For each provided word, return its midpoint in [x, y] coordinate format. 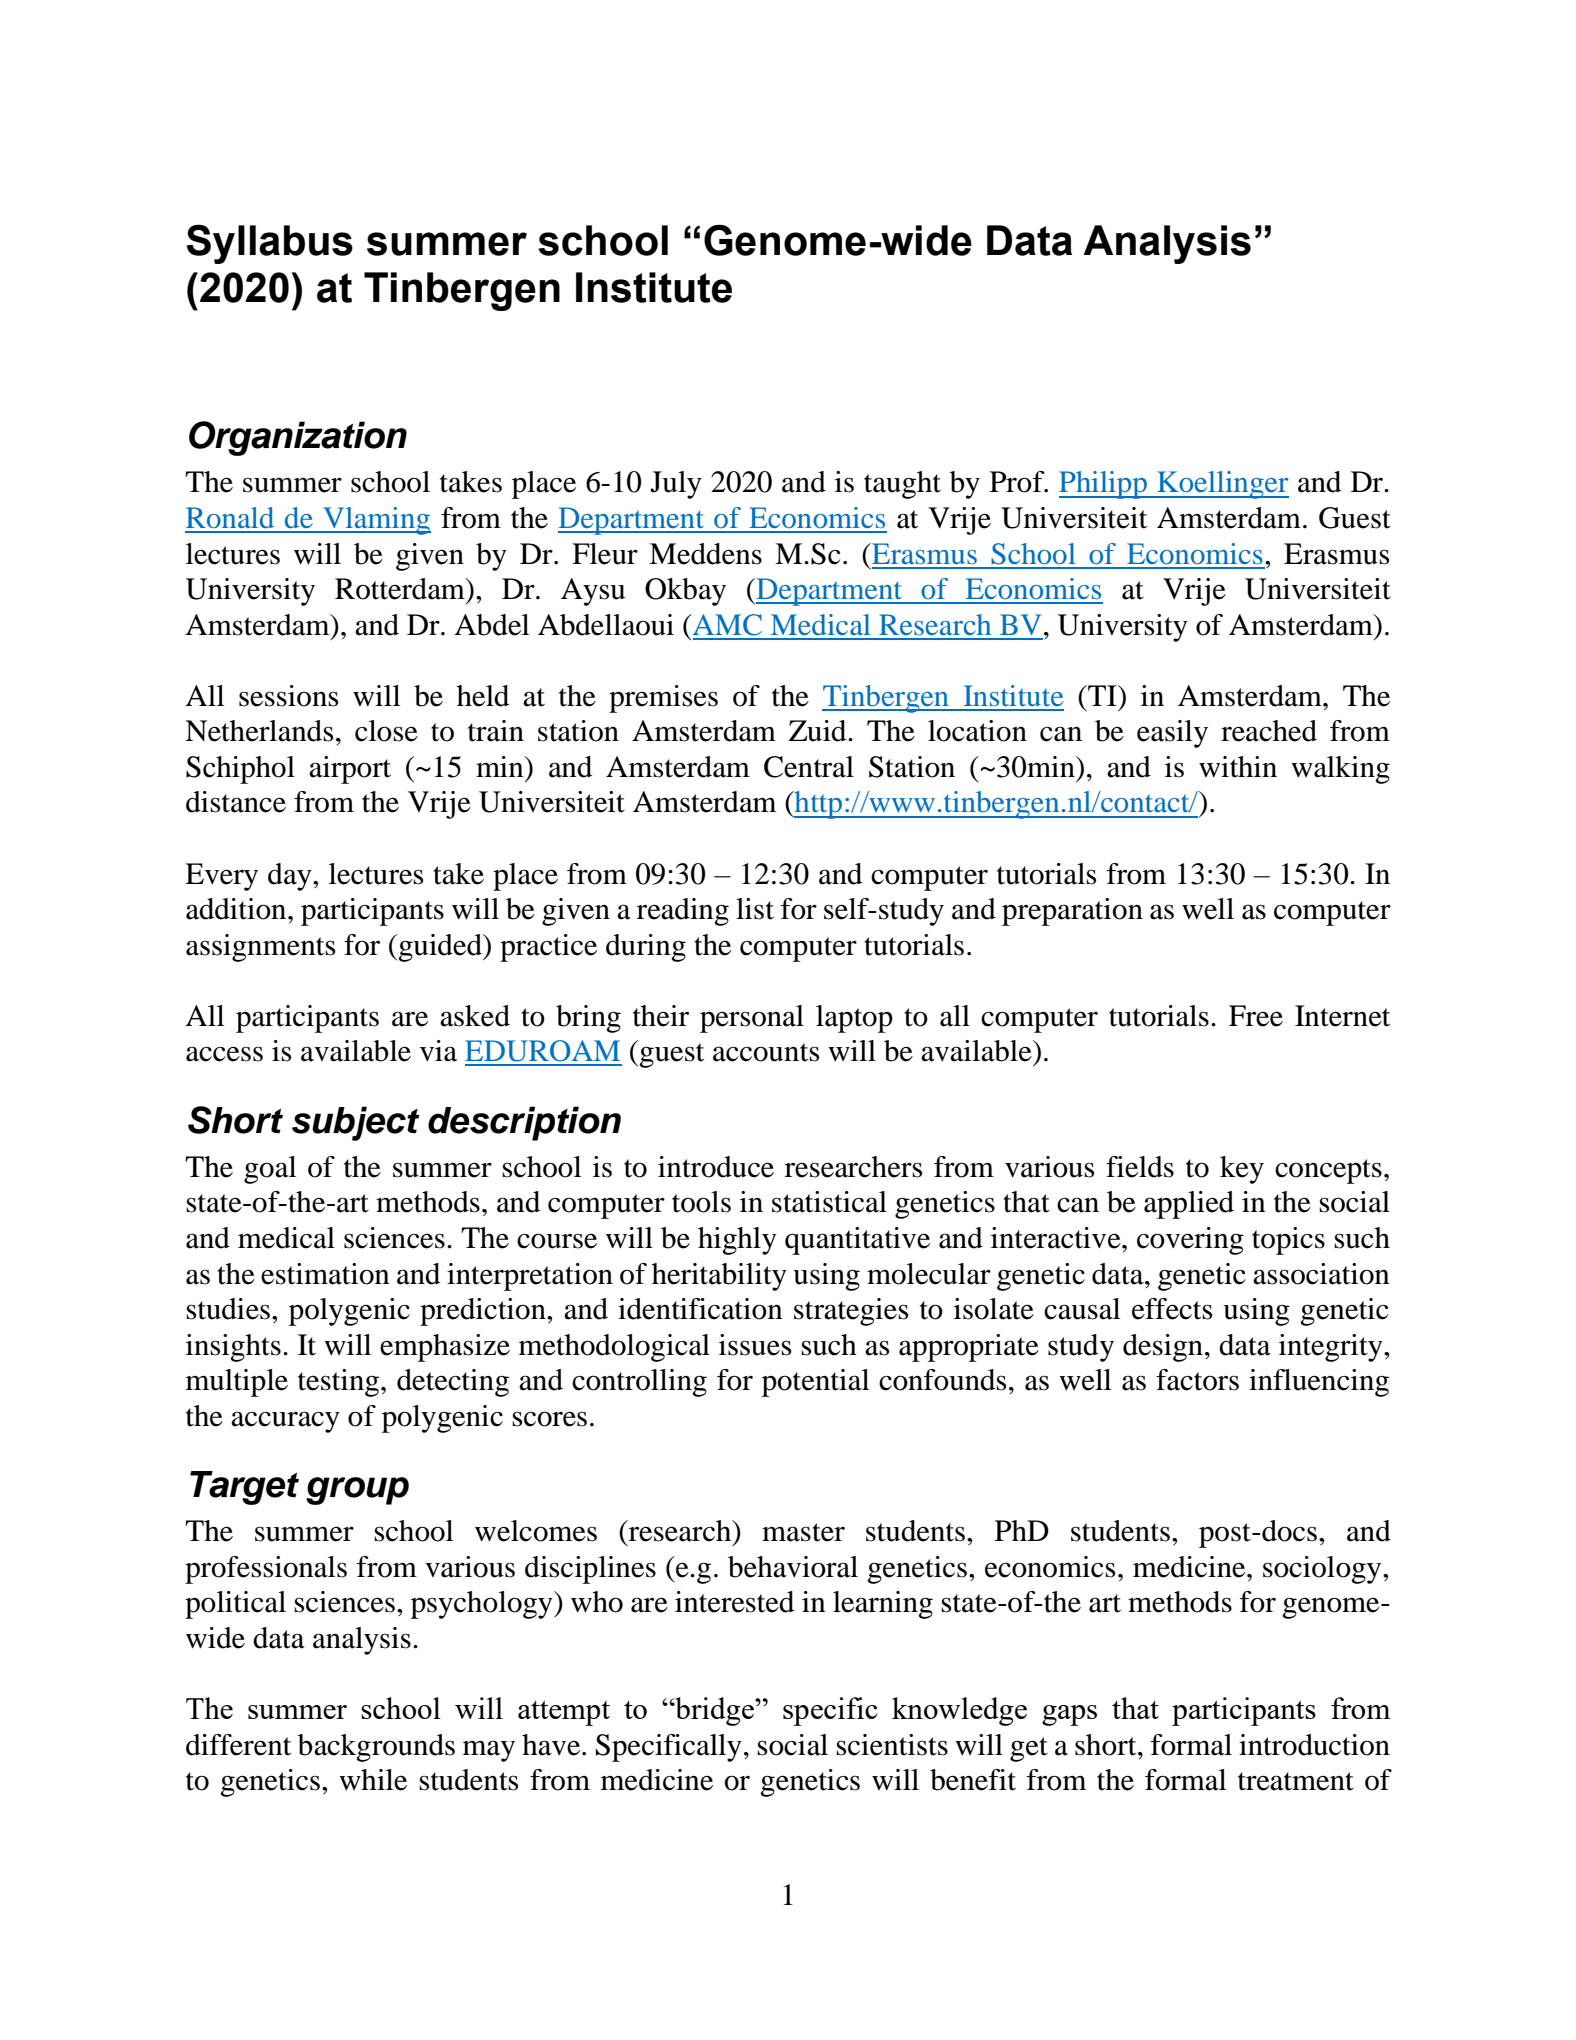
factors [1197, 1380]
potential [815, 1383]
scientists [892, 1745]
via [438, 1051]
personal [752, 1019]
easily [1172, 734]
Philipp [1104, 485]
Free [1256, 1016]
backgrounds [376, 1748]
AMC [726, 625]
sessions [288, 696]
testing [340, 1383]
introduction [1314, 1745]
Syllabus [270, 244]
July [676, 485]
